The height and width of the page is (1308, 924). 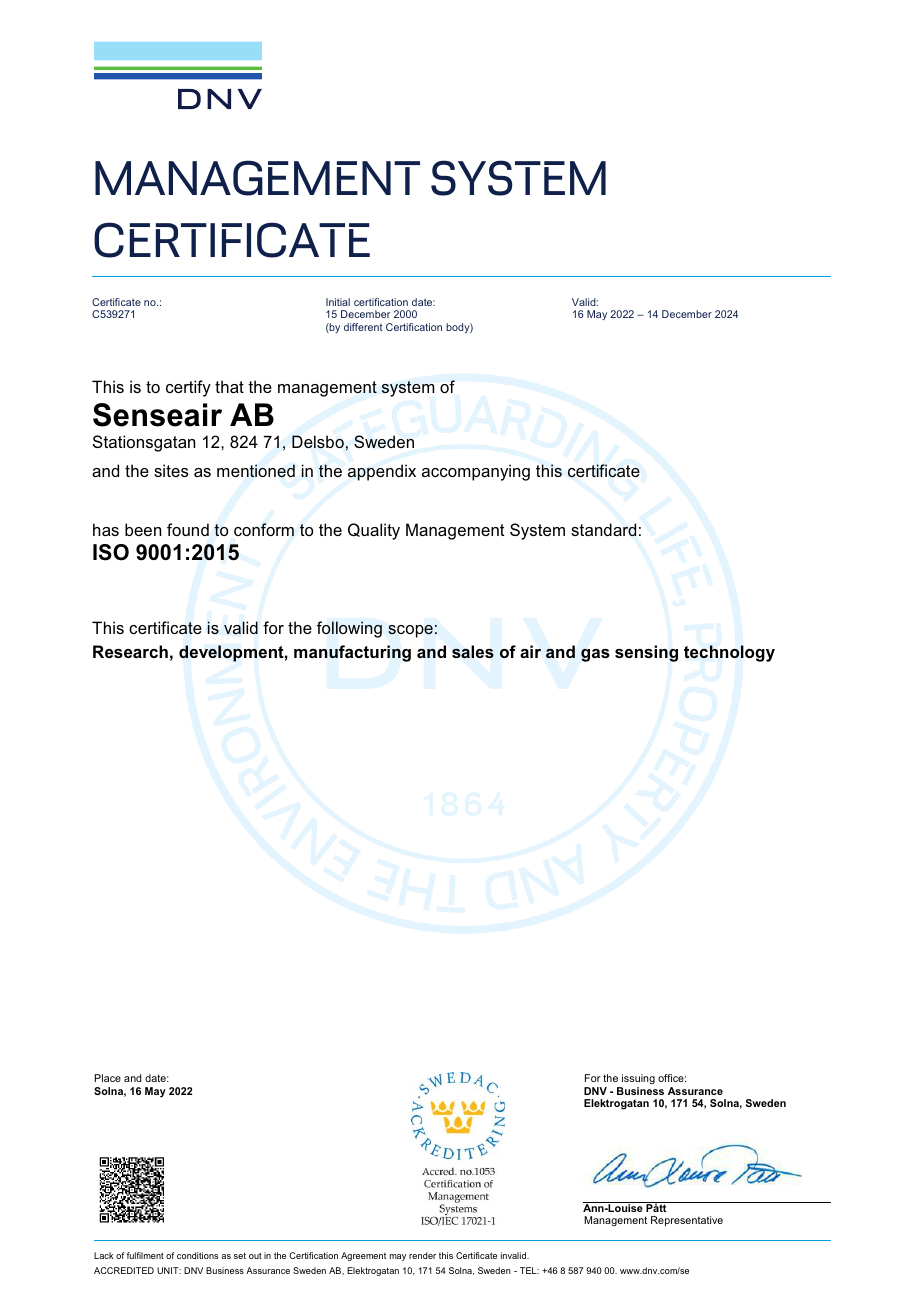 I want to click on Place, so click(x=108, y=1078).
